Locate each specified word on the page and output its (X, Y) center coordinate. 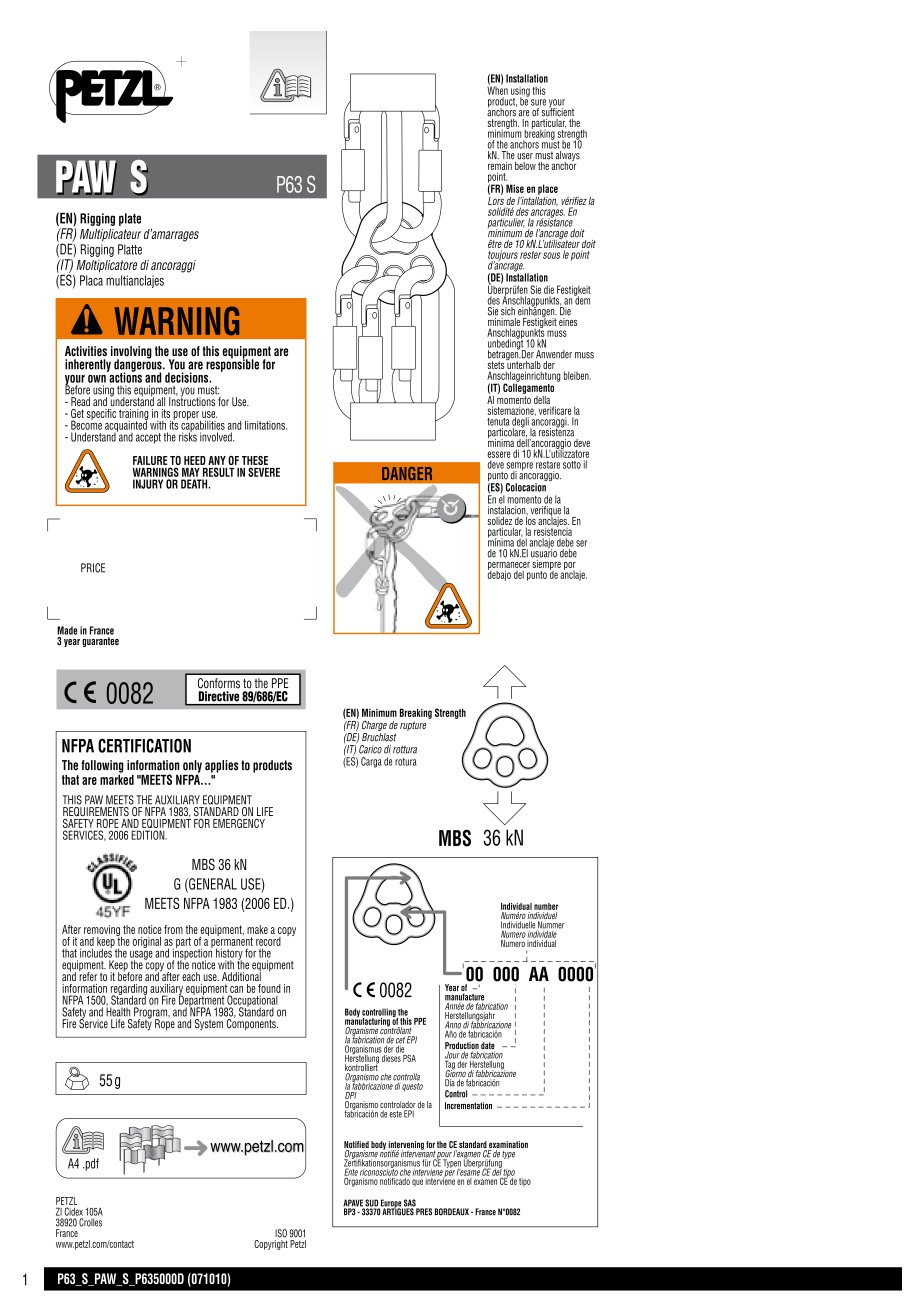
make (257, 929)
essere (498, 454)
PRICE (93, 568)
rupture (413, 726)
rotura (406, 762)
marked (117, 778)
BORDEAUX (452, 1212)
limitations (266, 425)
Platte (130, 249)
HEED (195, 460)
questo (412, 1087)
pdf (91, 1164)
